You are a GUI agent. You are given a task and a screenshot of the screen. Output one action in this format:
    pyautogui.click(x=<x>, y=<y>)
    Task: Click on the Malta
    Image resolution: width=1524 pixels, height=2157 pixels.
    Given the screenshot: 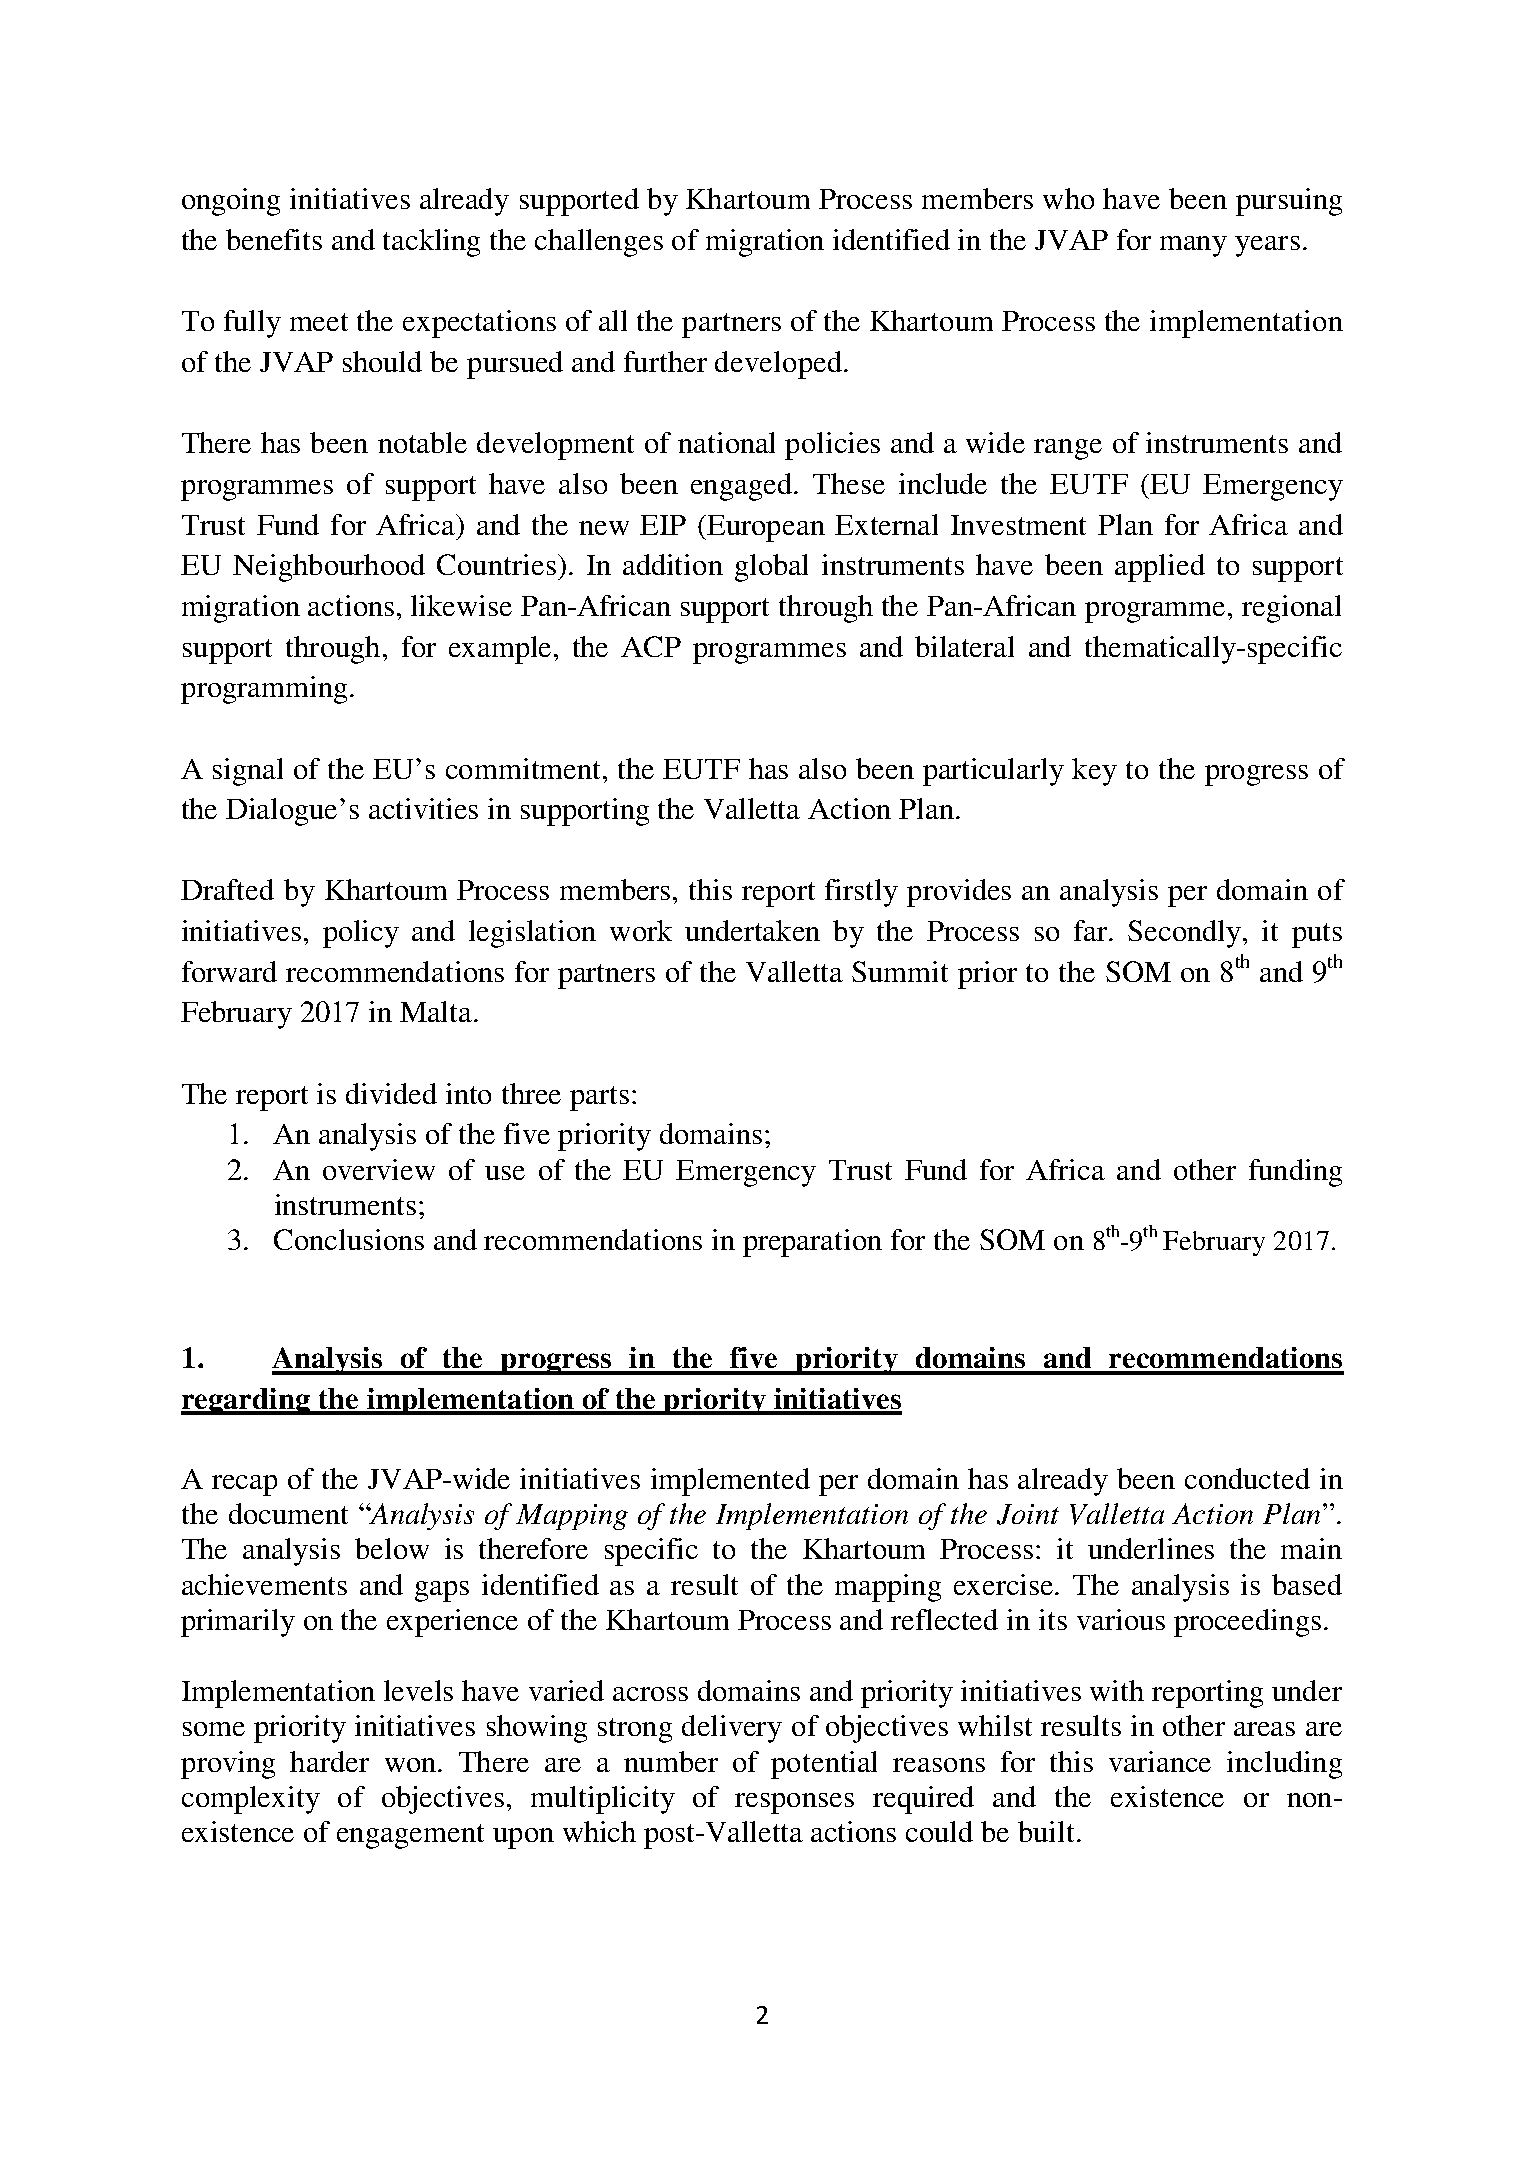 What is the action you would take?
    pyautogui.click(x=437, y=1011)
